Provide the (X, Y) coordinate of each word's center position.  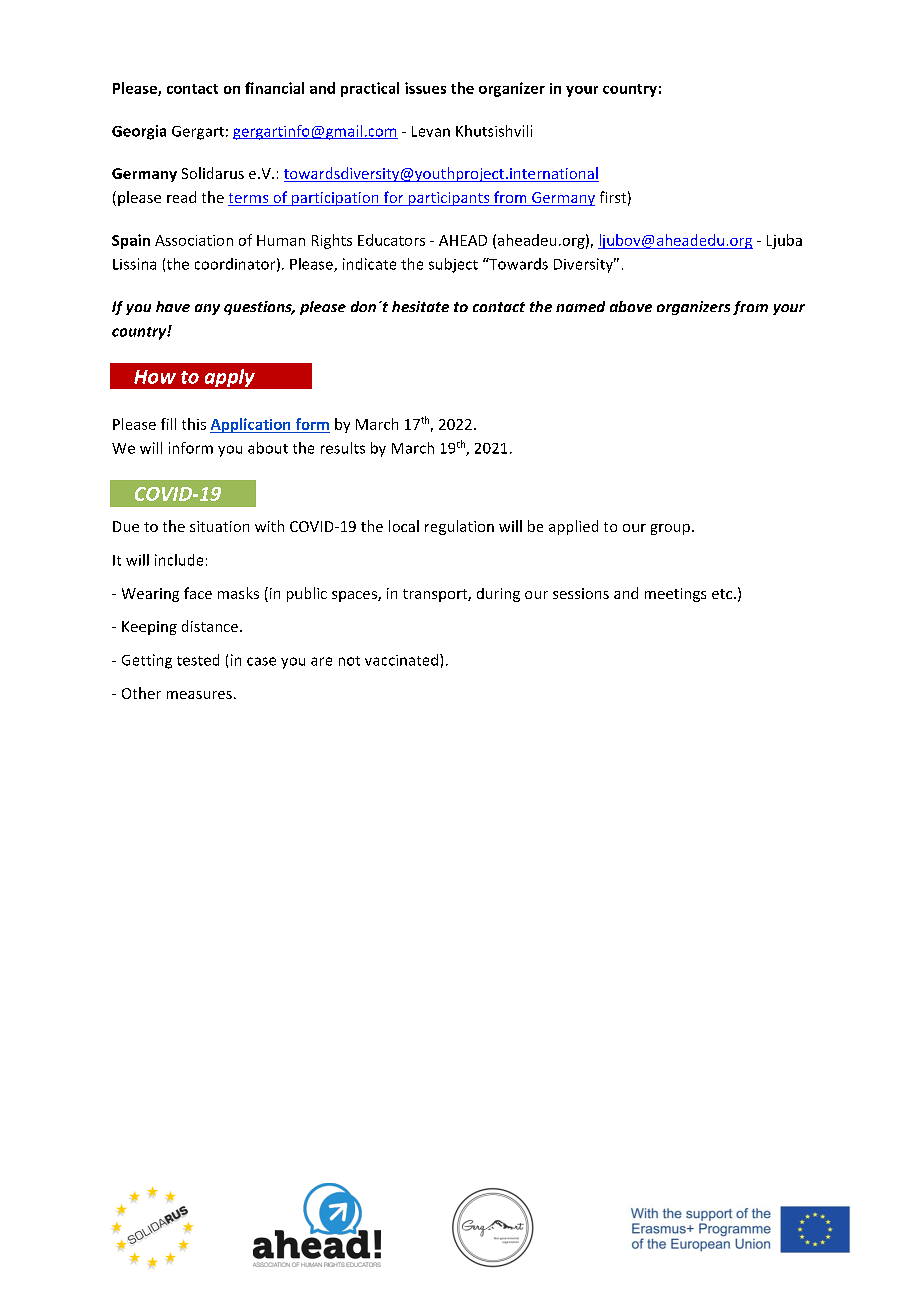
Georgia (139, 132)
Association (194, 240)
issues (425, 88)
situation (219, 526)
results (343, 448)
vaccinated (403, 660)
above (631, 306)
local (404, 526)
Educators (391, 240)
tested (198, 660)
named (580, 306)
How (155, 377)
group (670, 529)
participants (449, 199)
